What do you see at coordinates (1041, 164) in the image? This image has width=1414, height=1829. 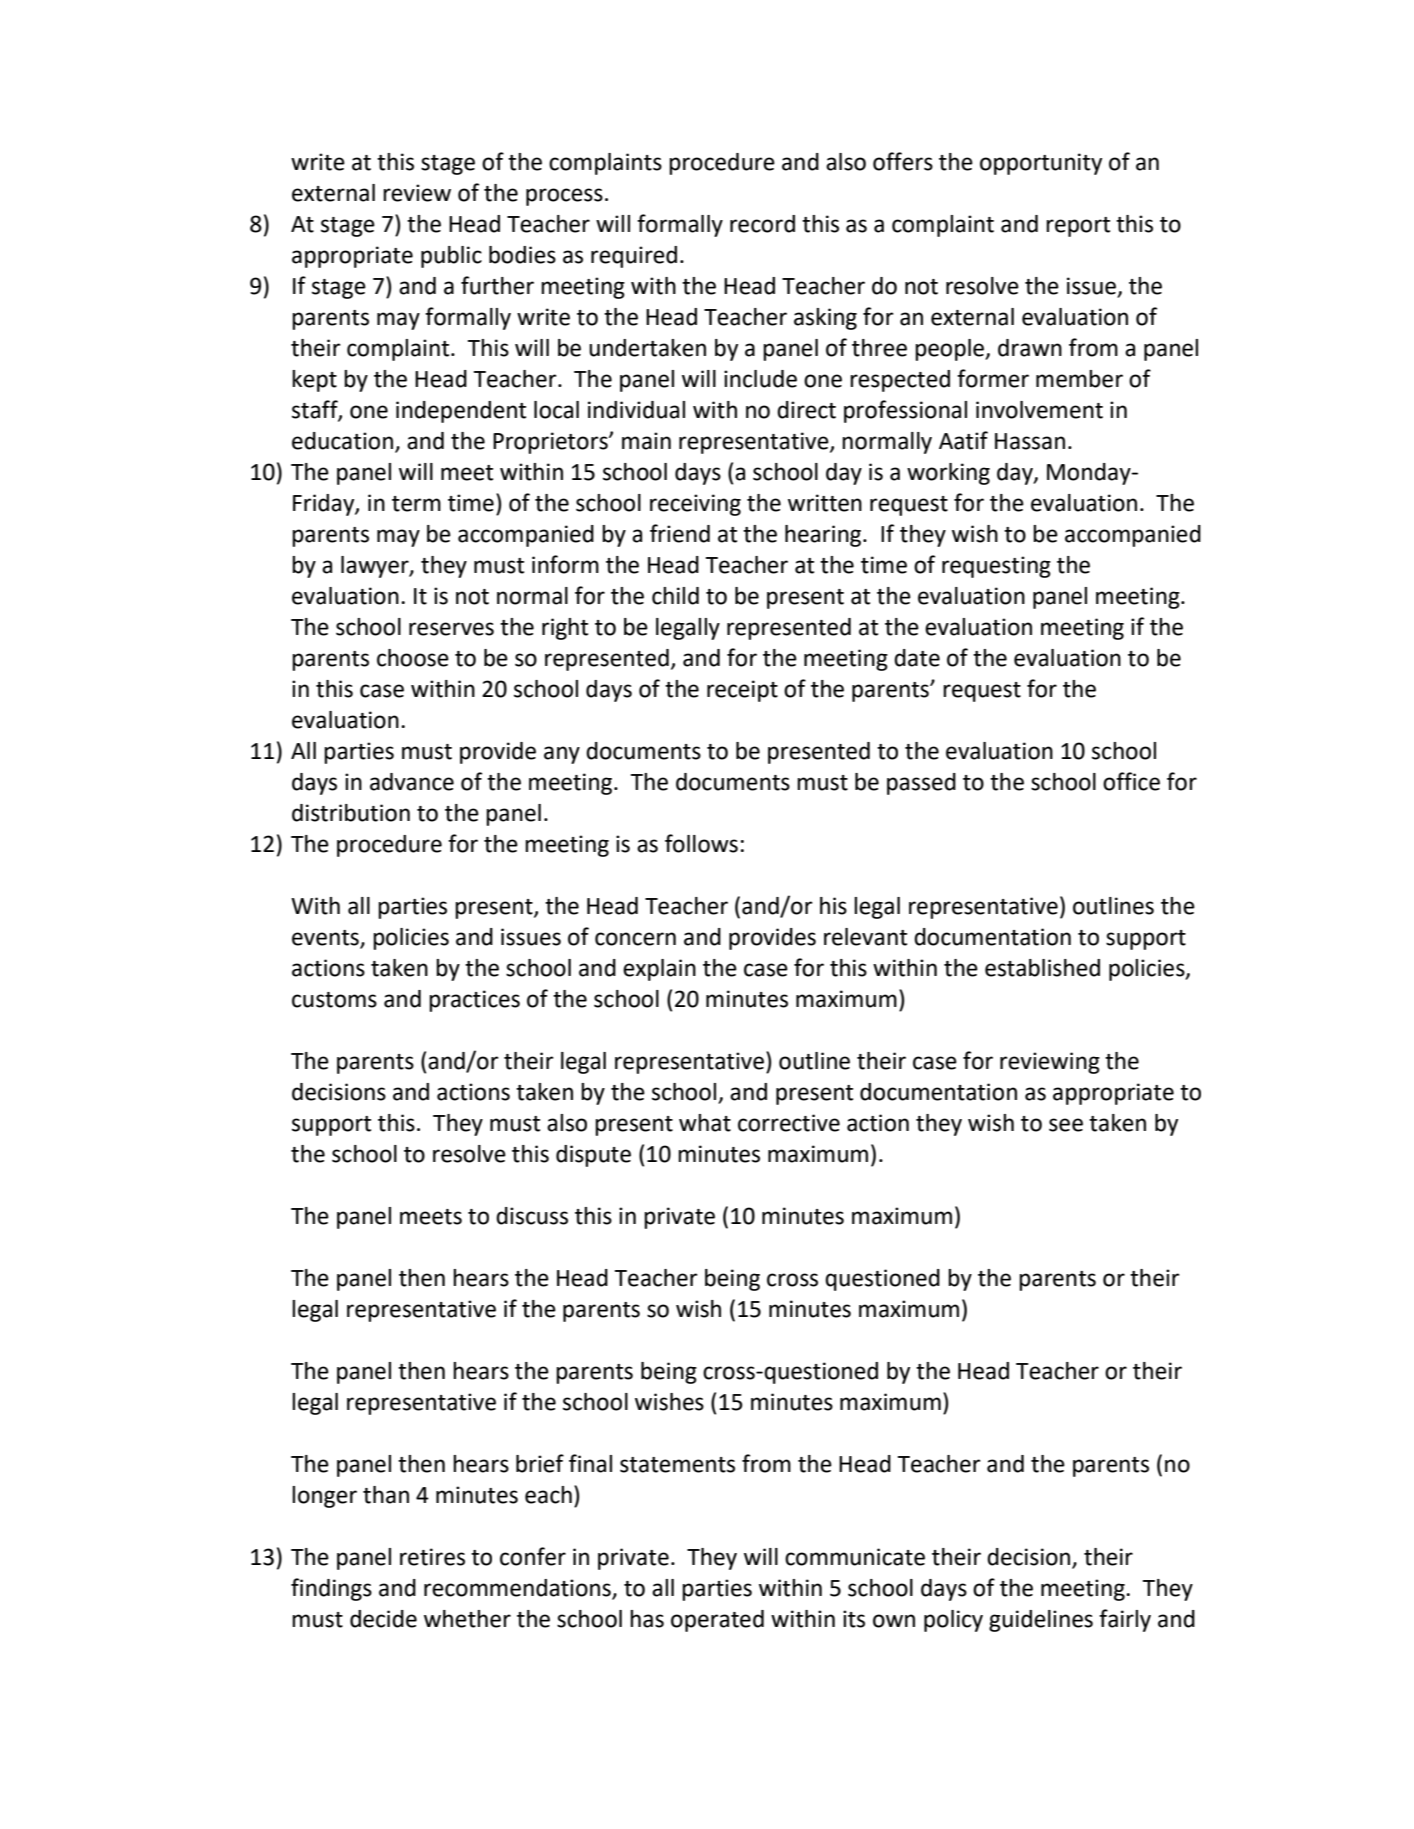 I see `opportunity` at bounding box center [1041, 164].
